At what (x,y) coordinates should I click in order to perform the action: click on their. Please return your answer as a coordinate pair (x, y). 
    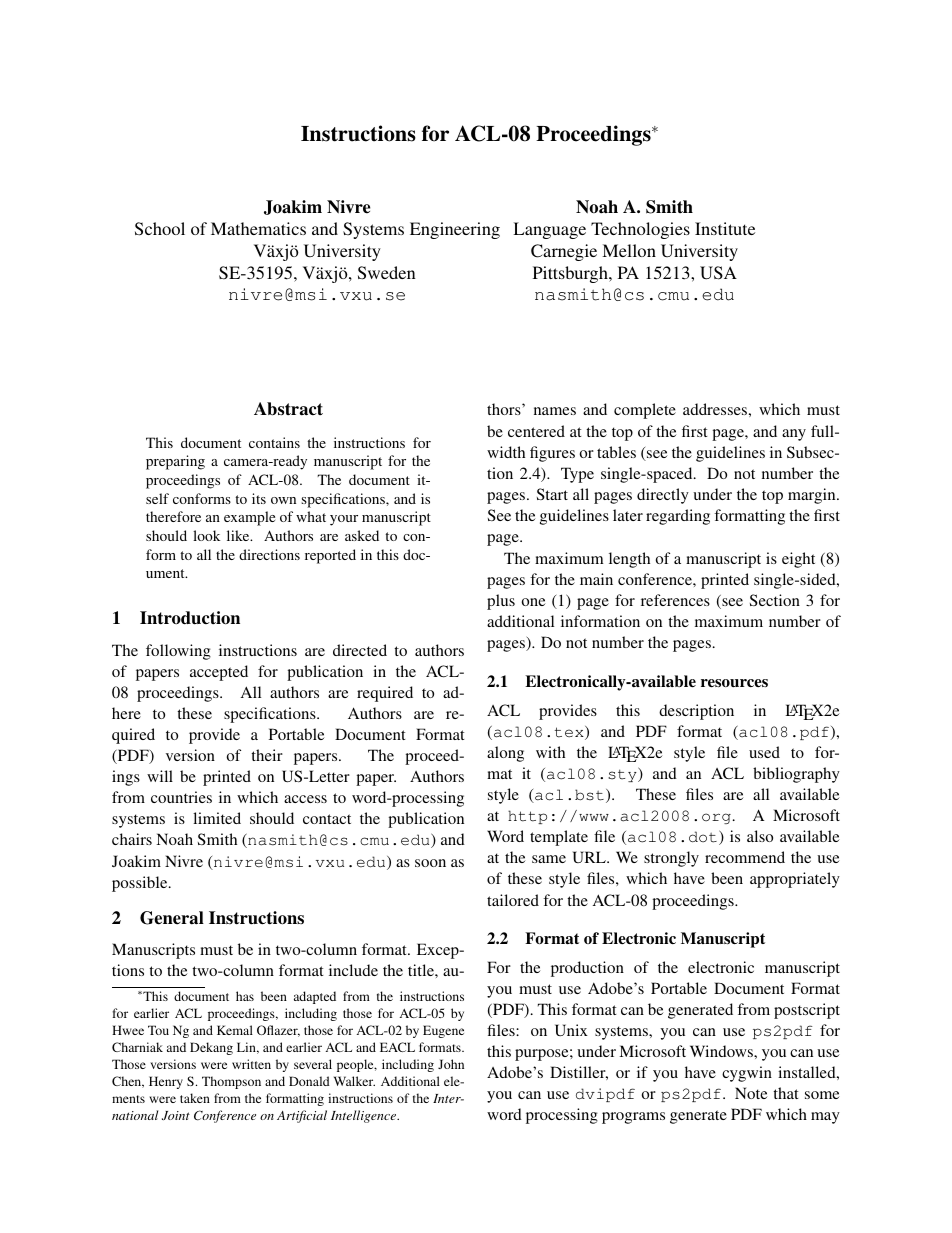
    Looking at the image, I should click on (267, 755).
